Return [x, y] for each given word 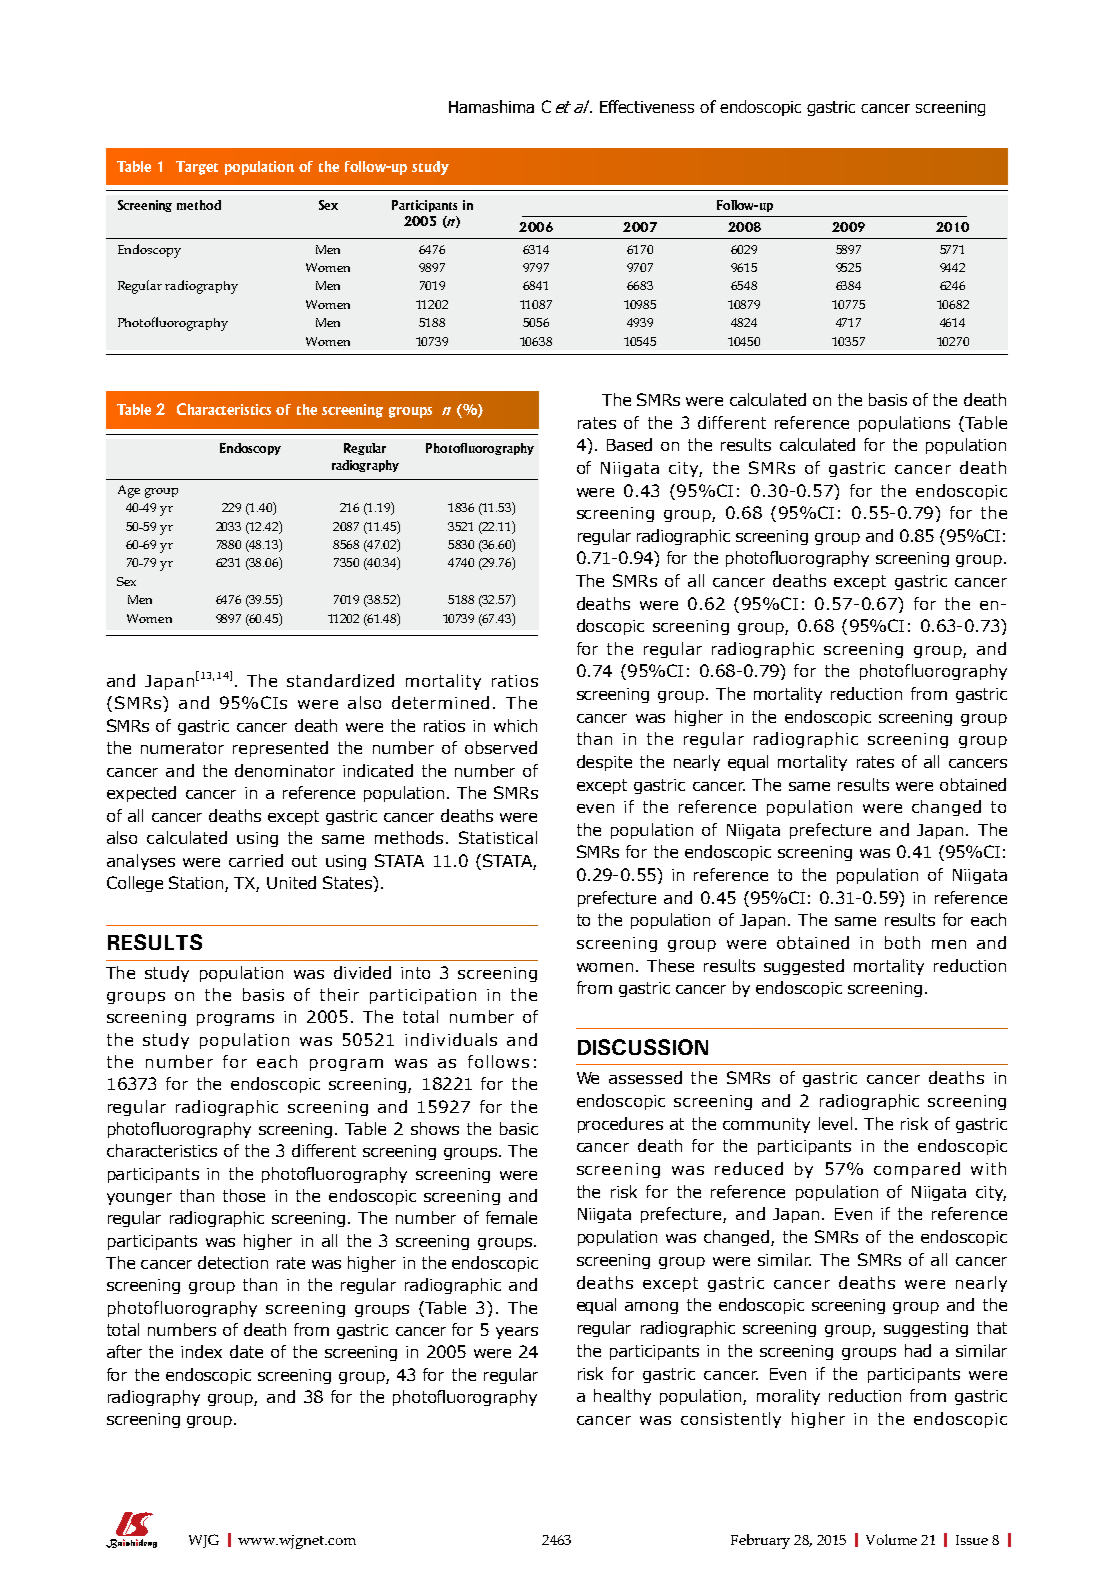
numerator [182, 748]
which [515, 725]
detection [233, 1262]
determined [440, 702]
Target [197, 168]
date [246, 1351]
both [902, 942]
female [511, 1217]
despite [604, 763]
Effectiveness [647, 106]
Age [129, 491]
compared [917, 1170]
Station [197, 884]
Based [629, 444]
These [670, 965]
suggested [804, 967]
